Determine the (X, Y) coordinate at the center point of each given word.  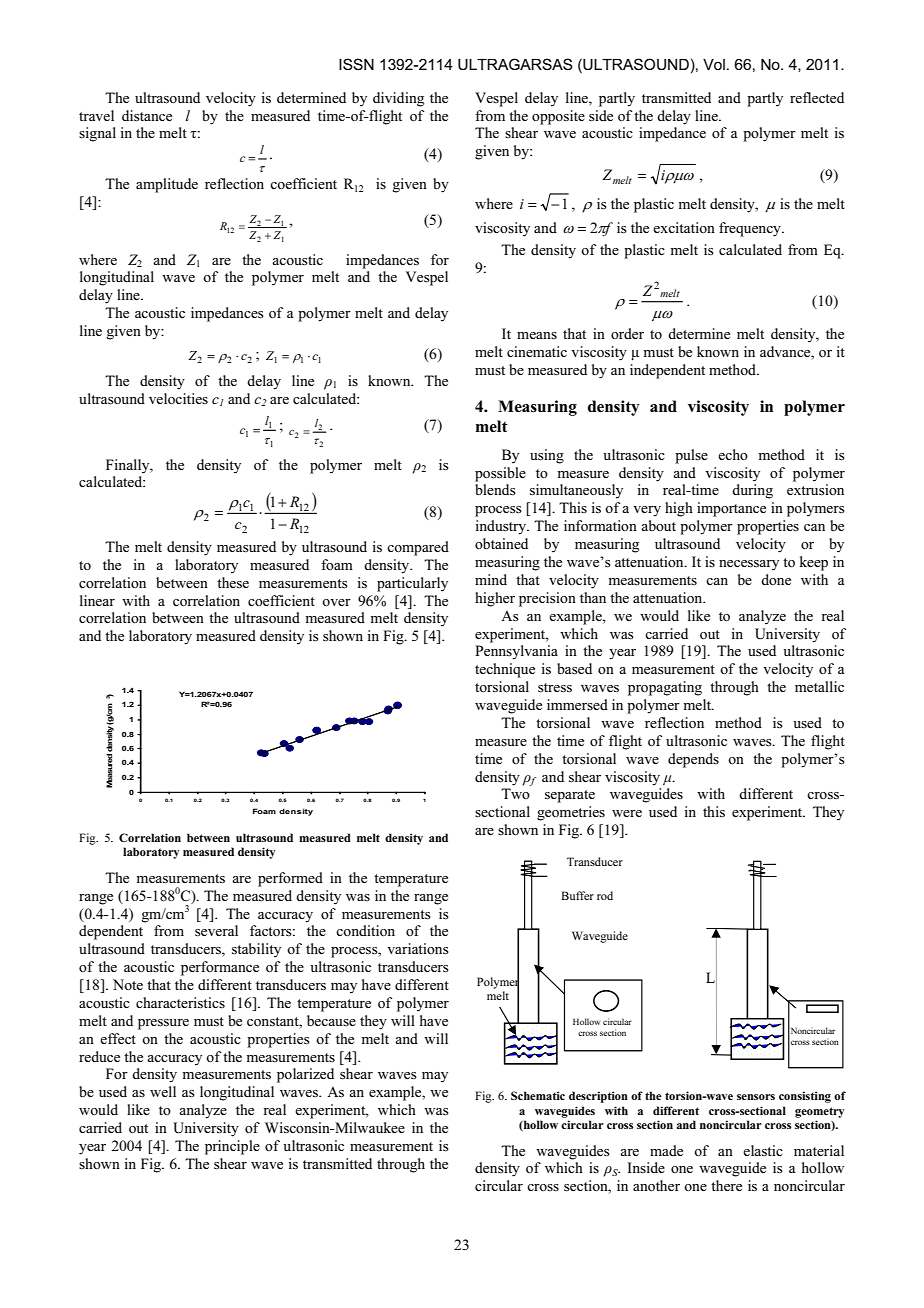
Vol (714, 64)
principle (232, 1147)
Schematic (538, 1095)
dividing (398, 99)
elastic (763, 1151)
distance (147, 116)
